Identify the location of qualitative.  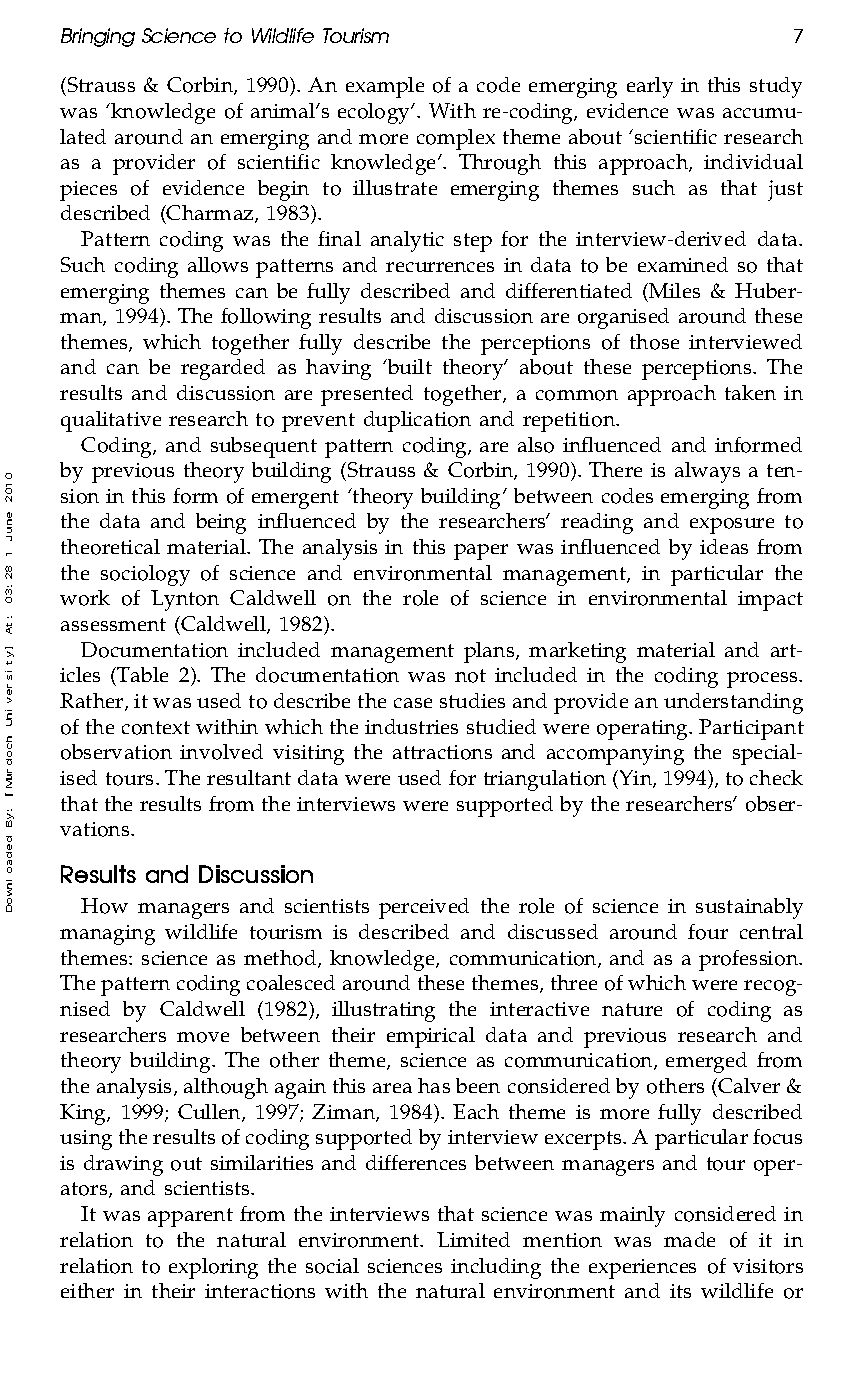
(111, 421).
